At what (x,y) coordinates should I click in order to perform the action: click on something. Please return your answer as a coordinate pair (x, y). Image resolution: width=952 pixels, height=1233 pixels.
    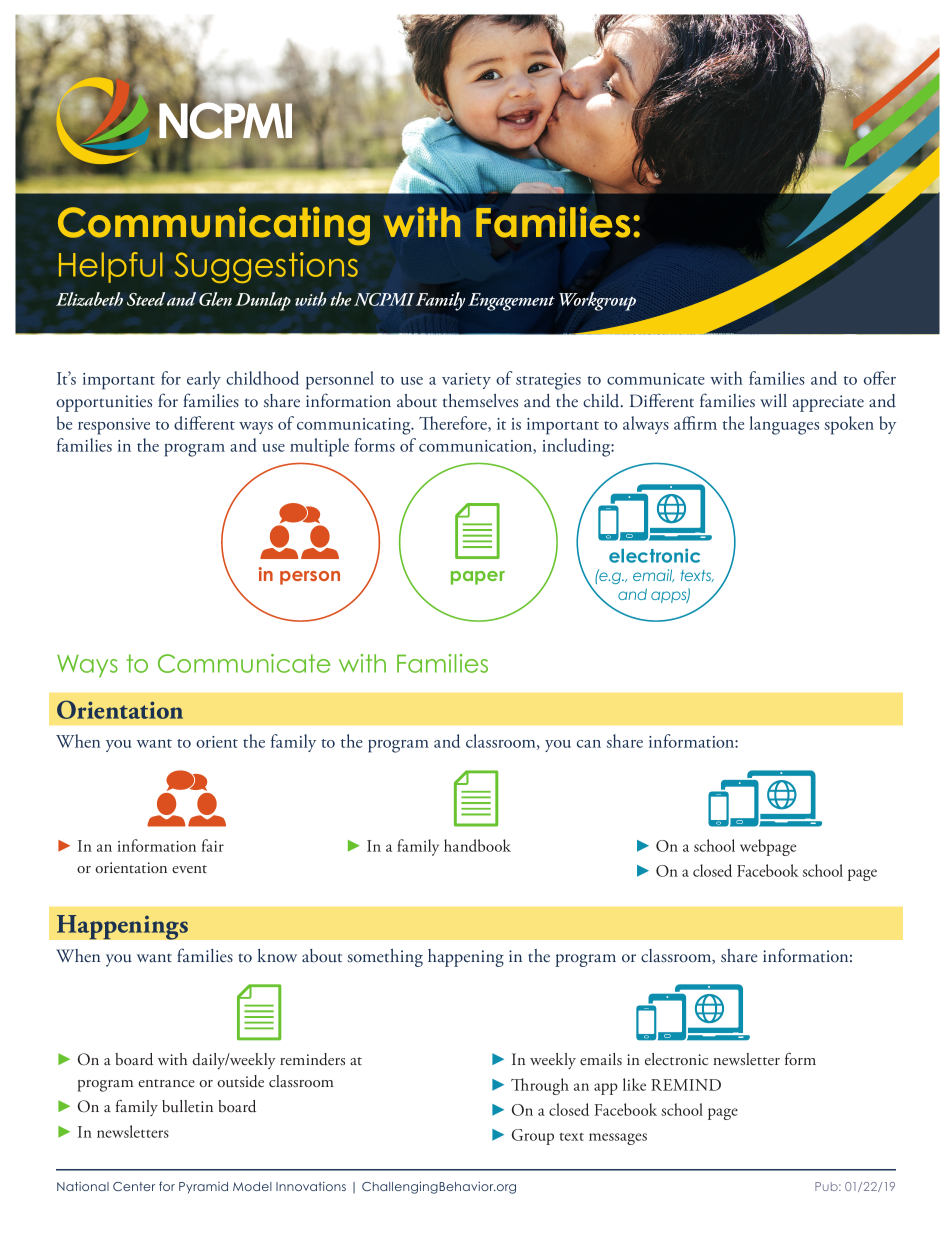
    Looking at the image, I should click on (385, 958).
